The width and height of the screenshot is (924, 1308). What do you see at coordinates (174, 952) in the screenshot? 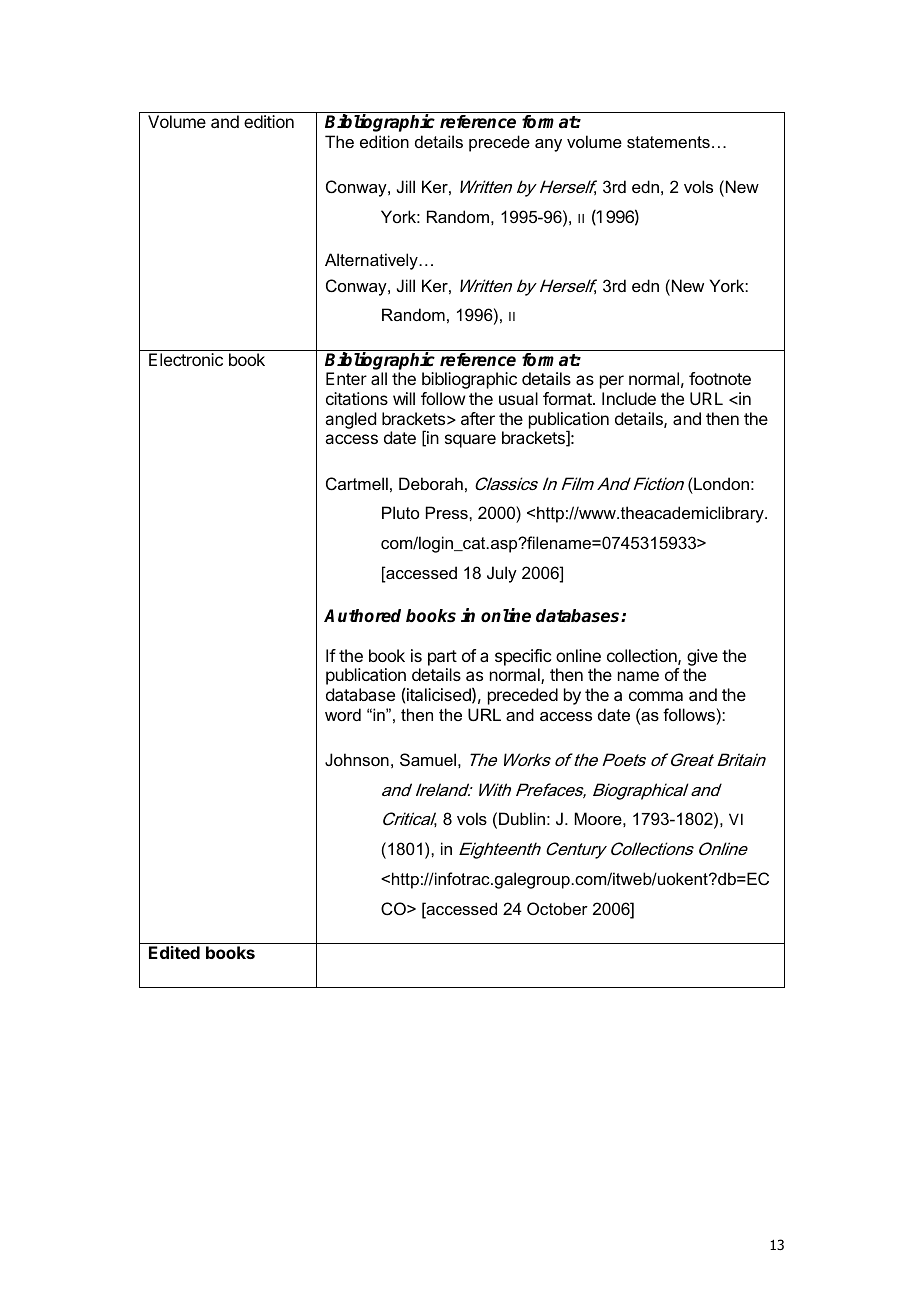
I see `Edited` at bounding box center [174, 952].
